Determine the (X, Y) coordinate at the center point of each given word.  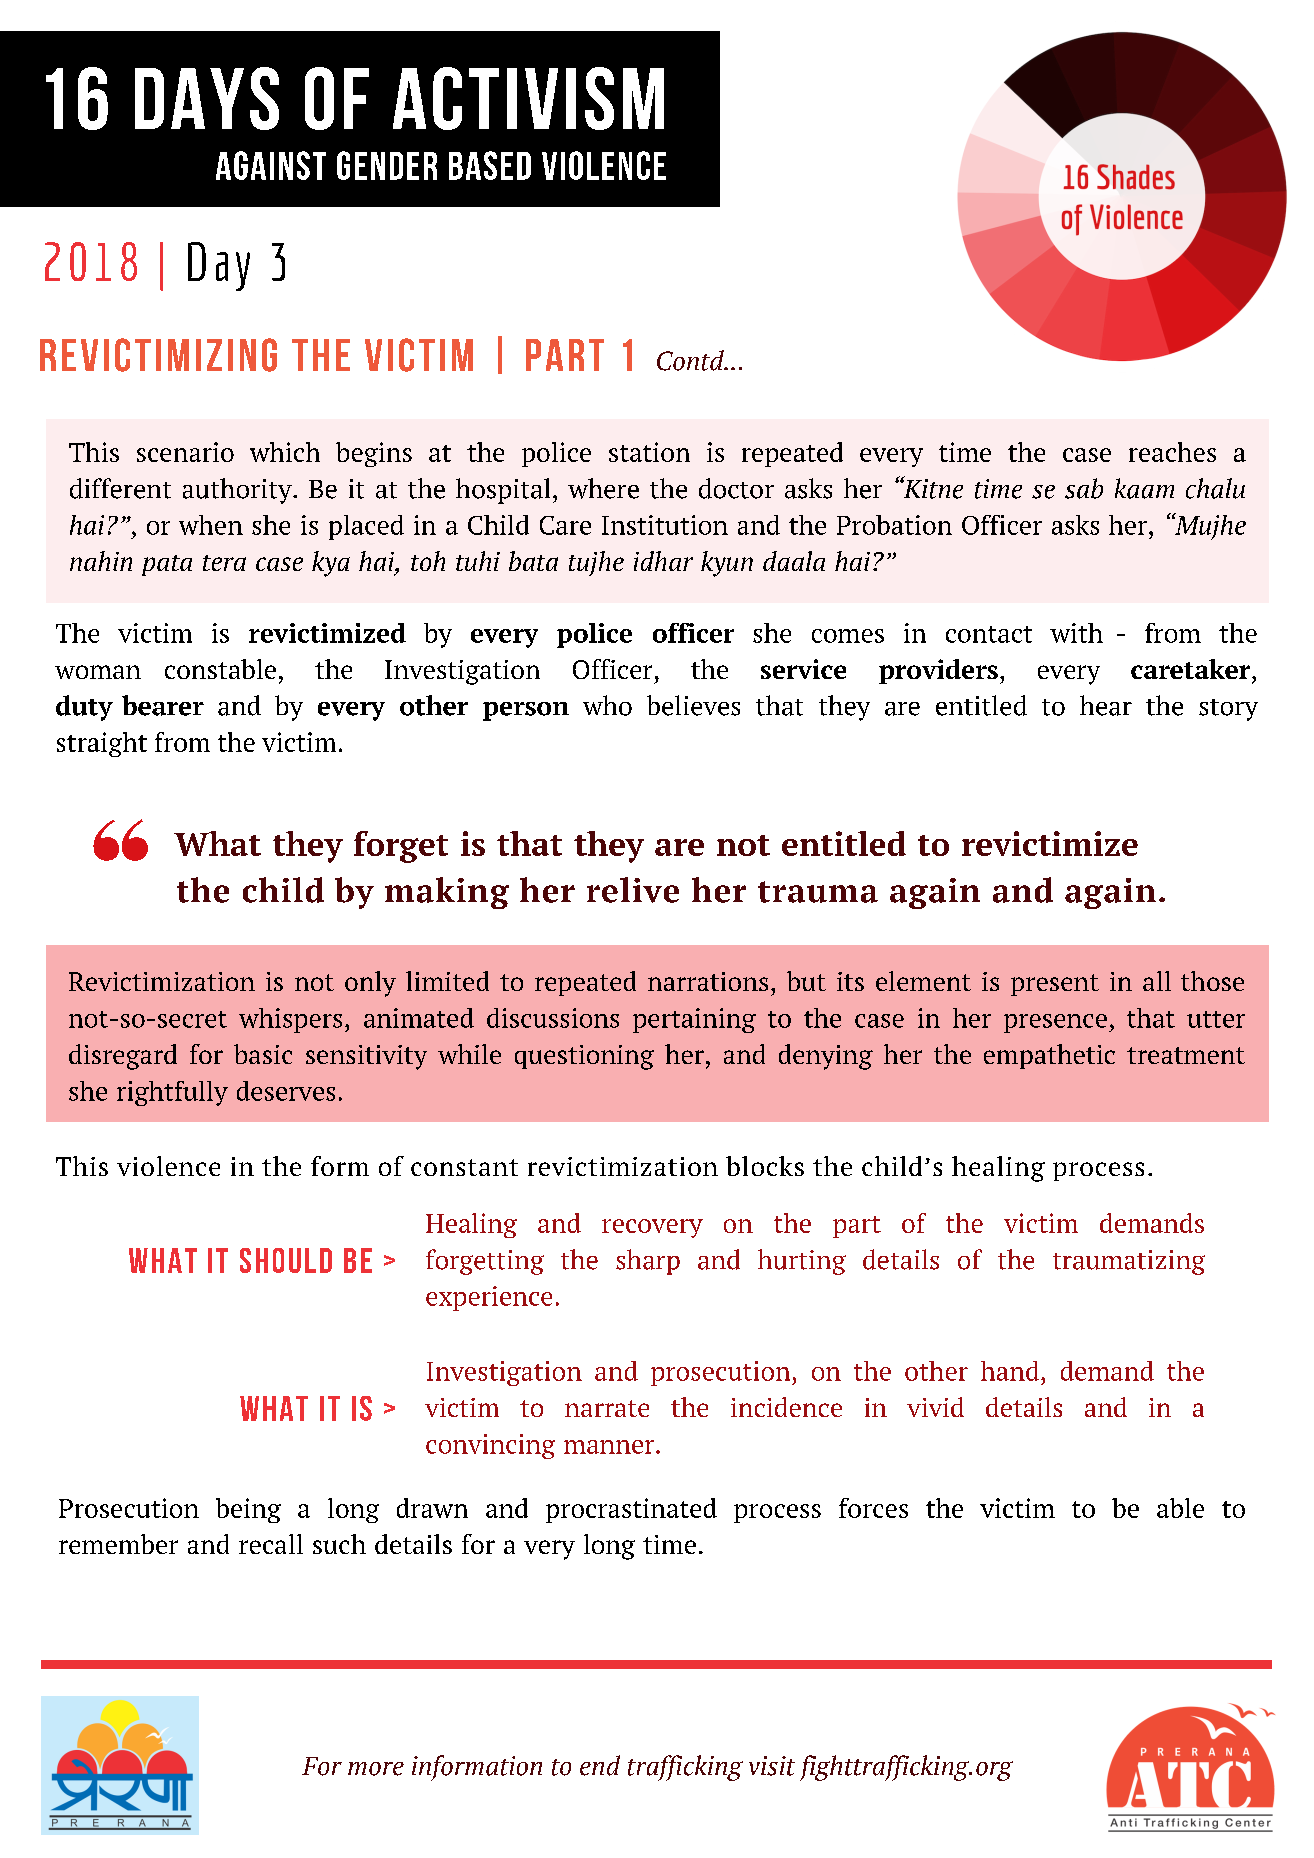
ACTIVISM (528, 98)
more (376, 1769)
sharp (648, 1262)
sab (1084, 488)
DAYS (207, 98)
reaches (1172, 452)
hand (1010, 1371)
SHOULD (286, 1260)
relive (633, 890)
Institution (665, 525)
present (1055, 985)
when (211, 525)
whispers (290, 1020)
